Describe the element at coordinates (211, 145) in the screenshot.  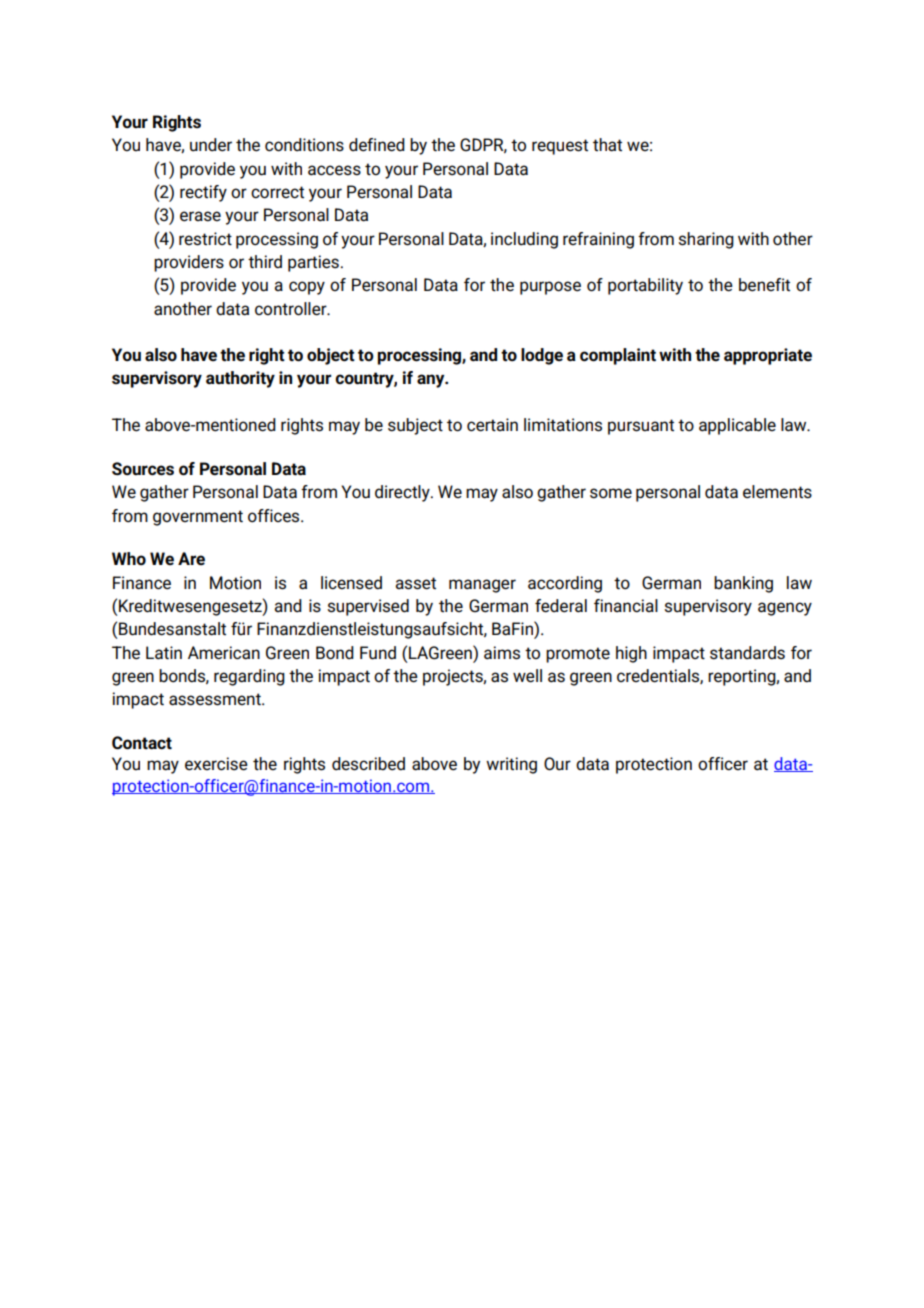
I see `under` at that location.
